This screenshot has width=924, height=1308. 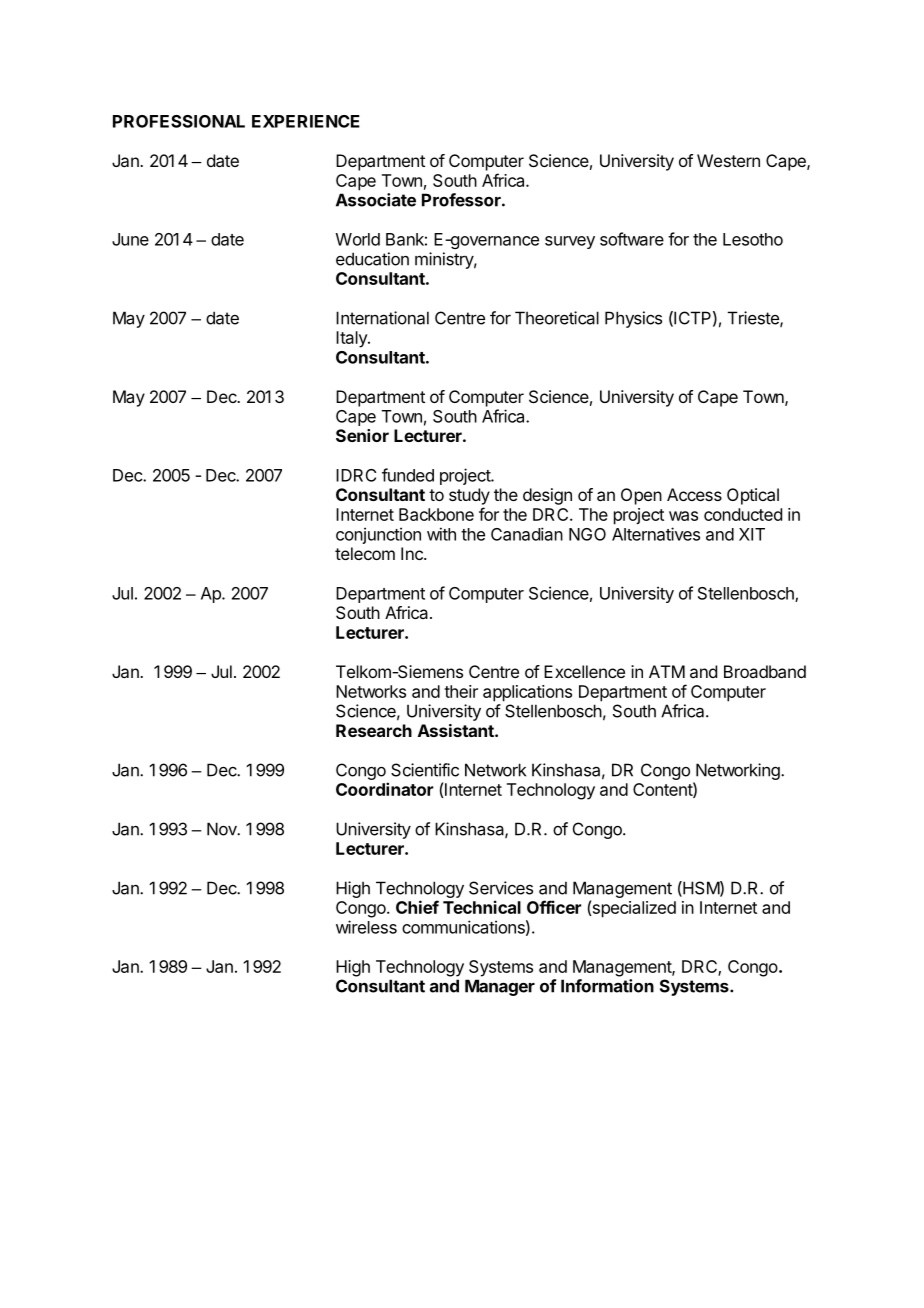 I want to click on Western, so click(x=728, y=160).
